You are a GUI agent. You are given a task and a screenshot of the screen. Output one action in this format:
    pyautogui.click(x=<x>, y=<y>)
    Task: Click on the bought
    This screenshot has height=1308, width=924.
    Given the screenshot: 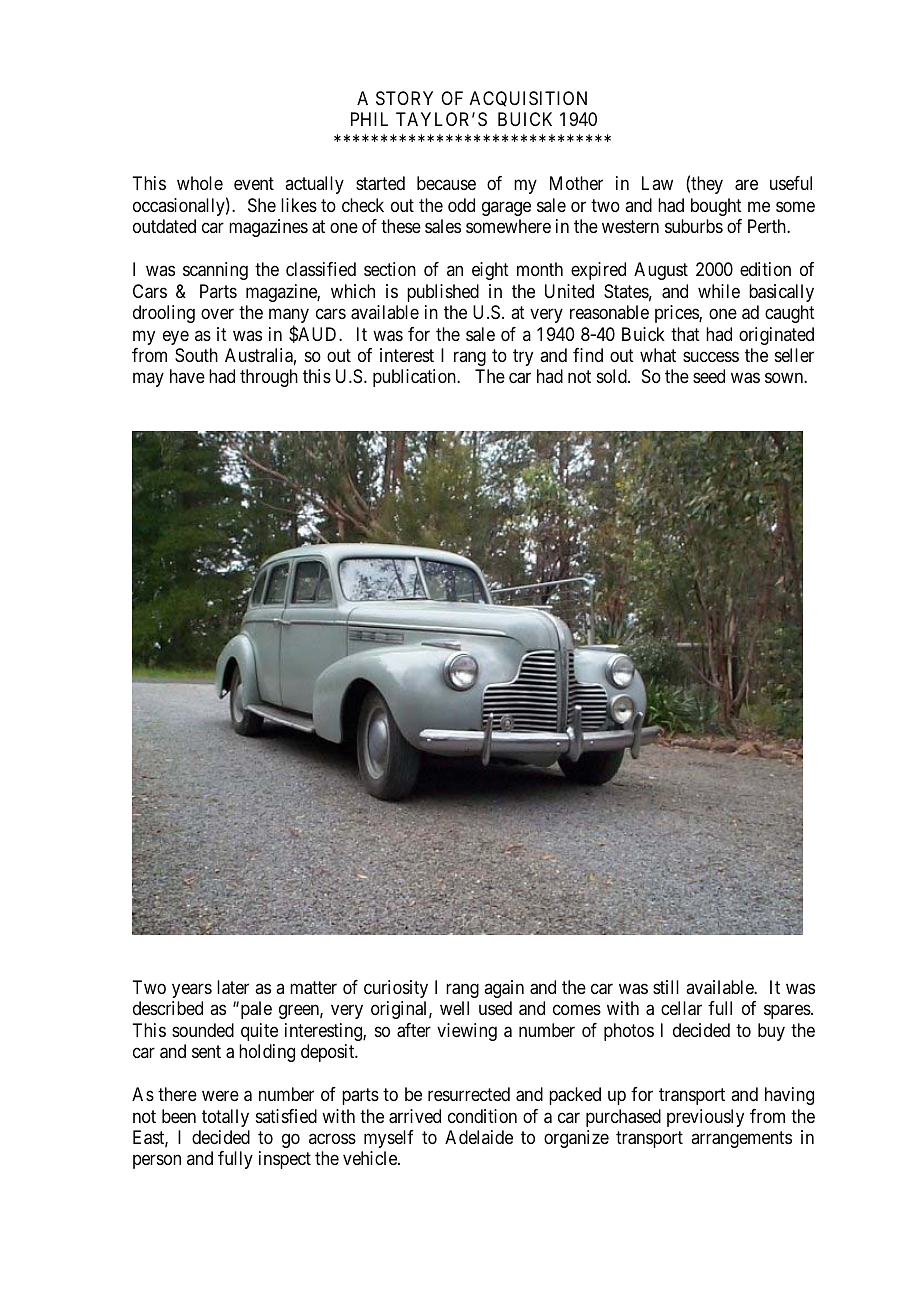 What is the action you would take?
    pyautogui.click(x=716, y=207)
